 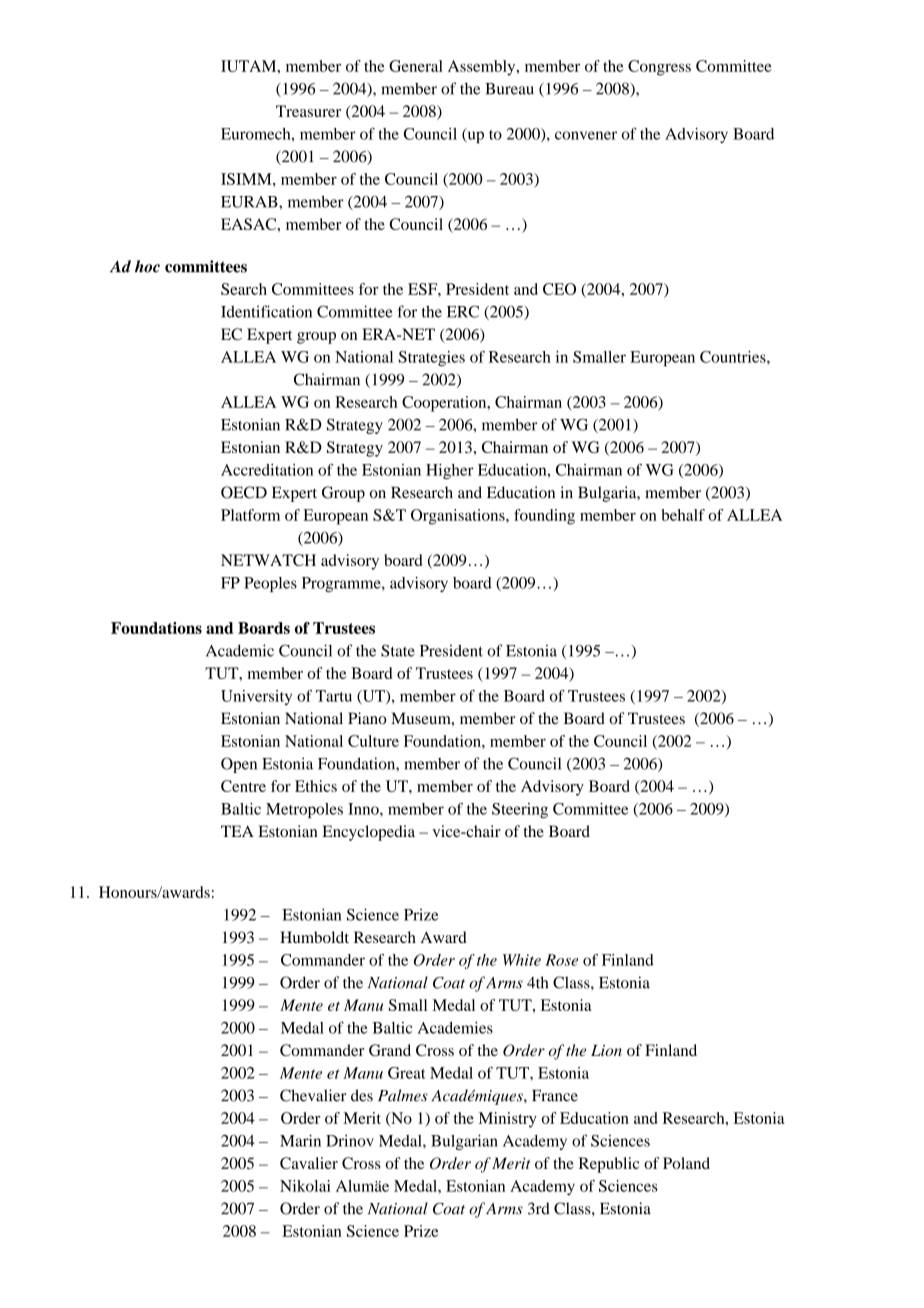 What do you see at coordinates (559, 289) in the screenshot?
I see `CEO` at bounding box center [559, 289].
